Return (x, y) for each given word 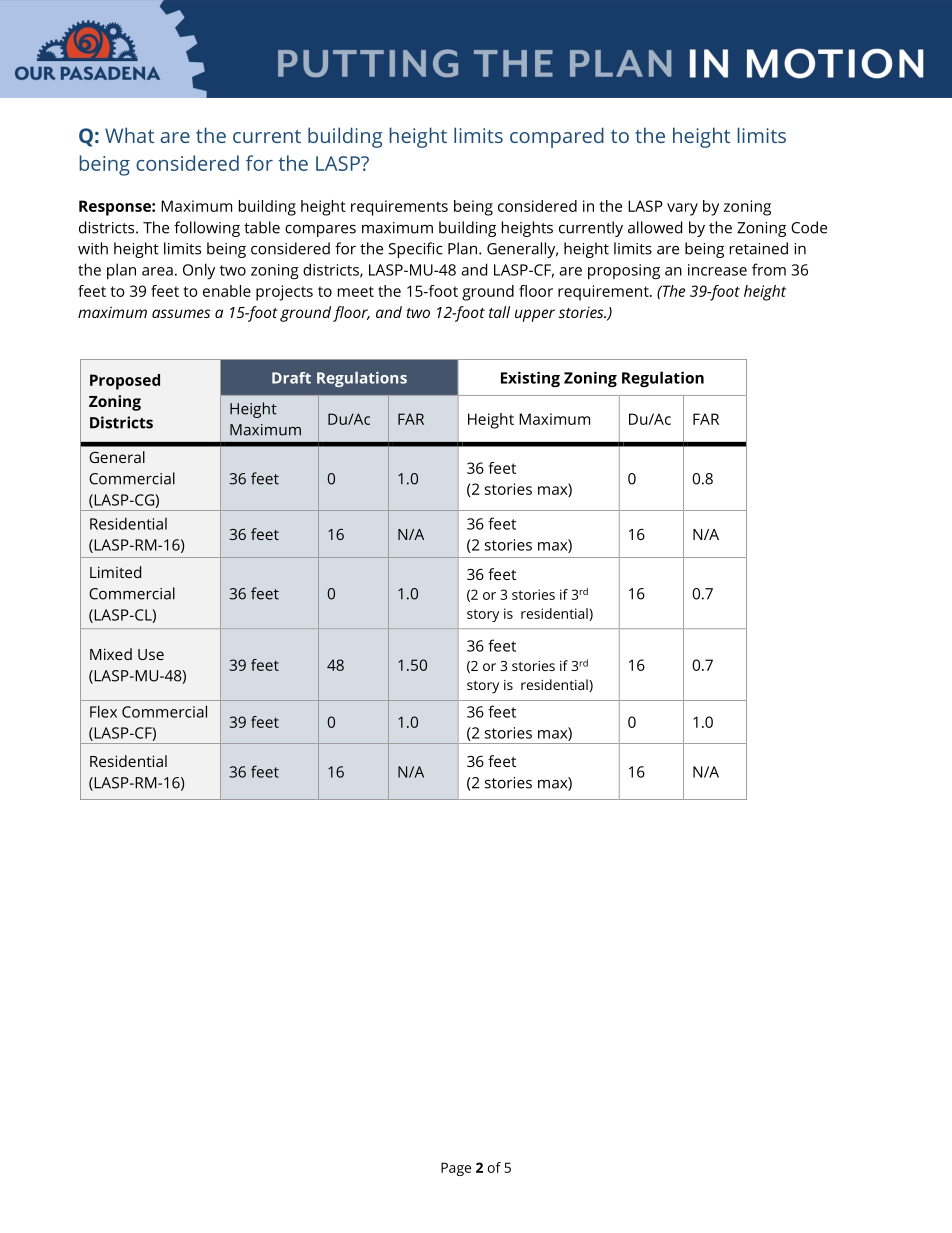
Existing (530, 379)
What (129, 135)
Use (151, 654)
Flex (103, 711)
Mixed (111, 654)
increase (717, 270)
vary (682, 209)
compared (557, 137)
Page (456, 1169)
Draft (291, 378)
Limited (115, 572)
